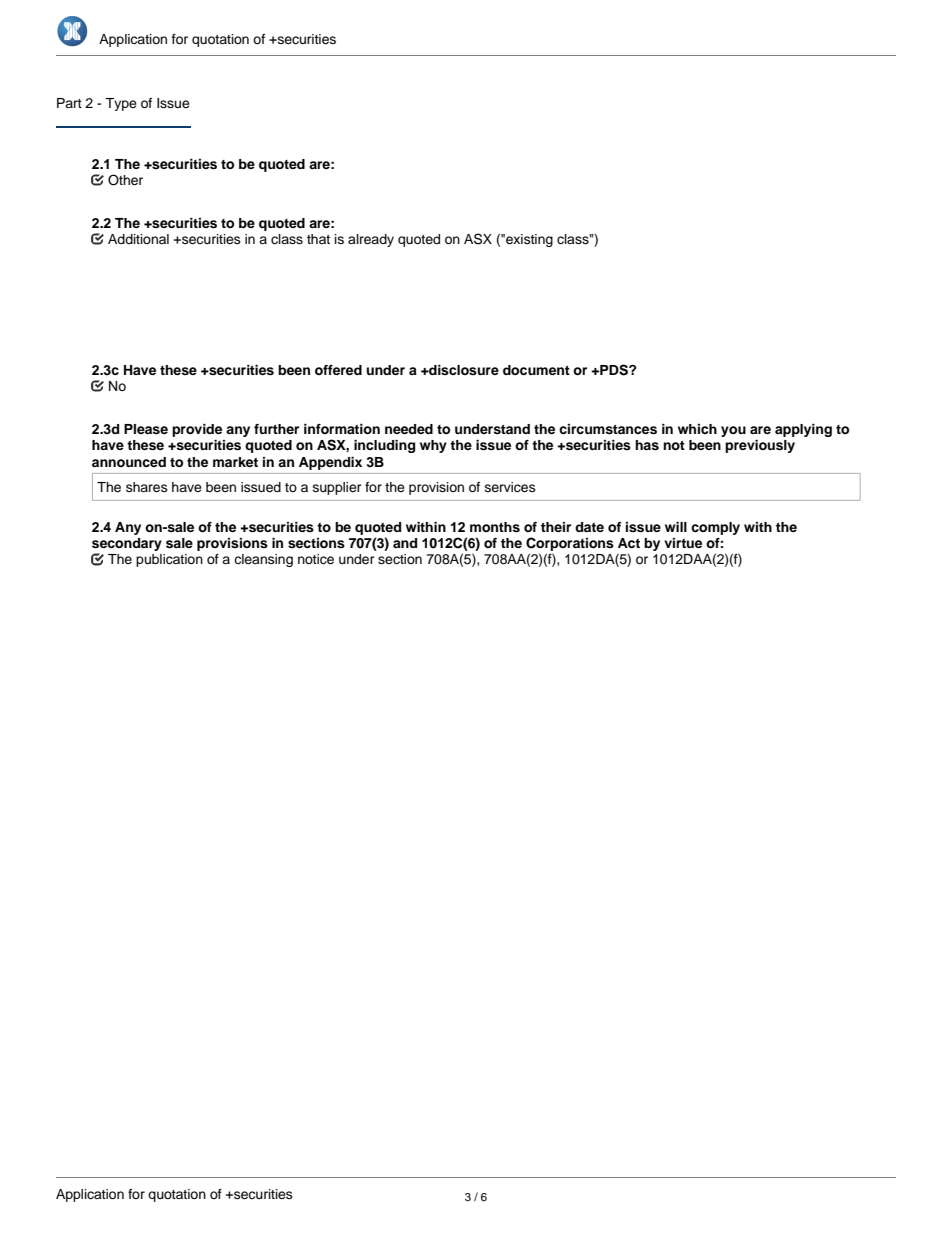 This image has height=1233, width=952. What do you see at coordinates (409, 429) in the image?
I see `needed` at bounding box center [409, 429].
